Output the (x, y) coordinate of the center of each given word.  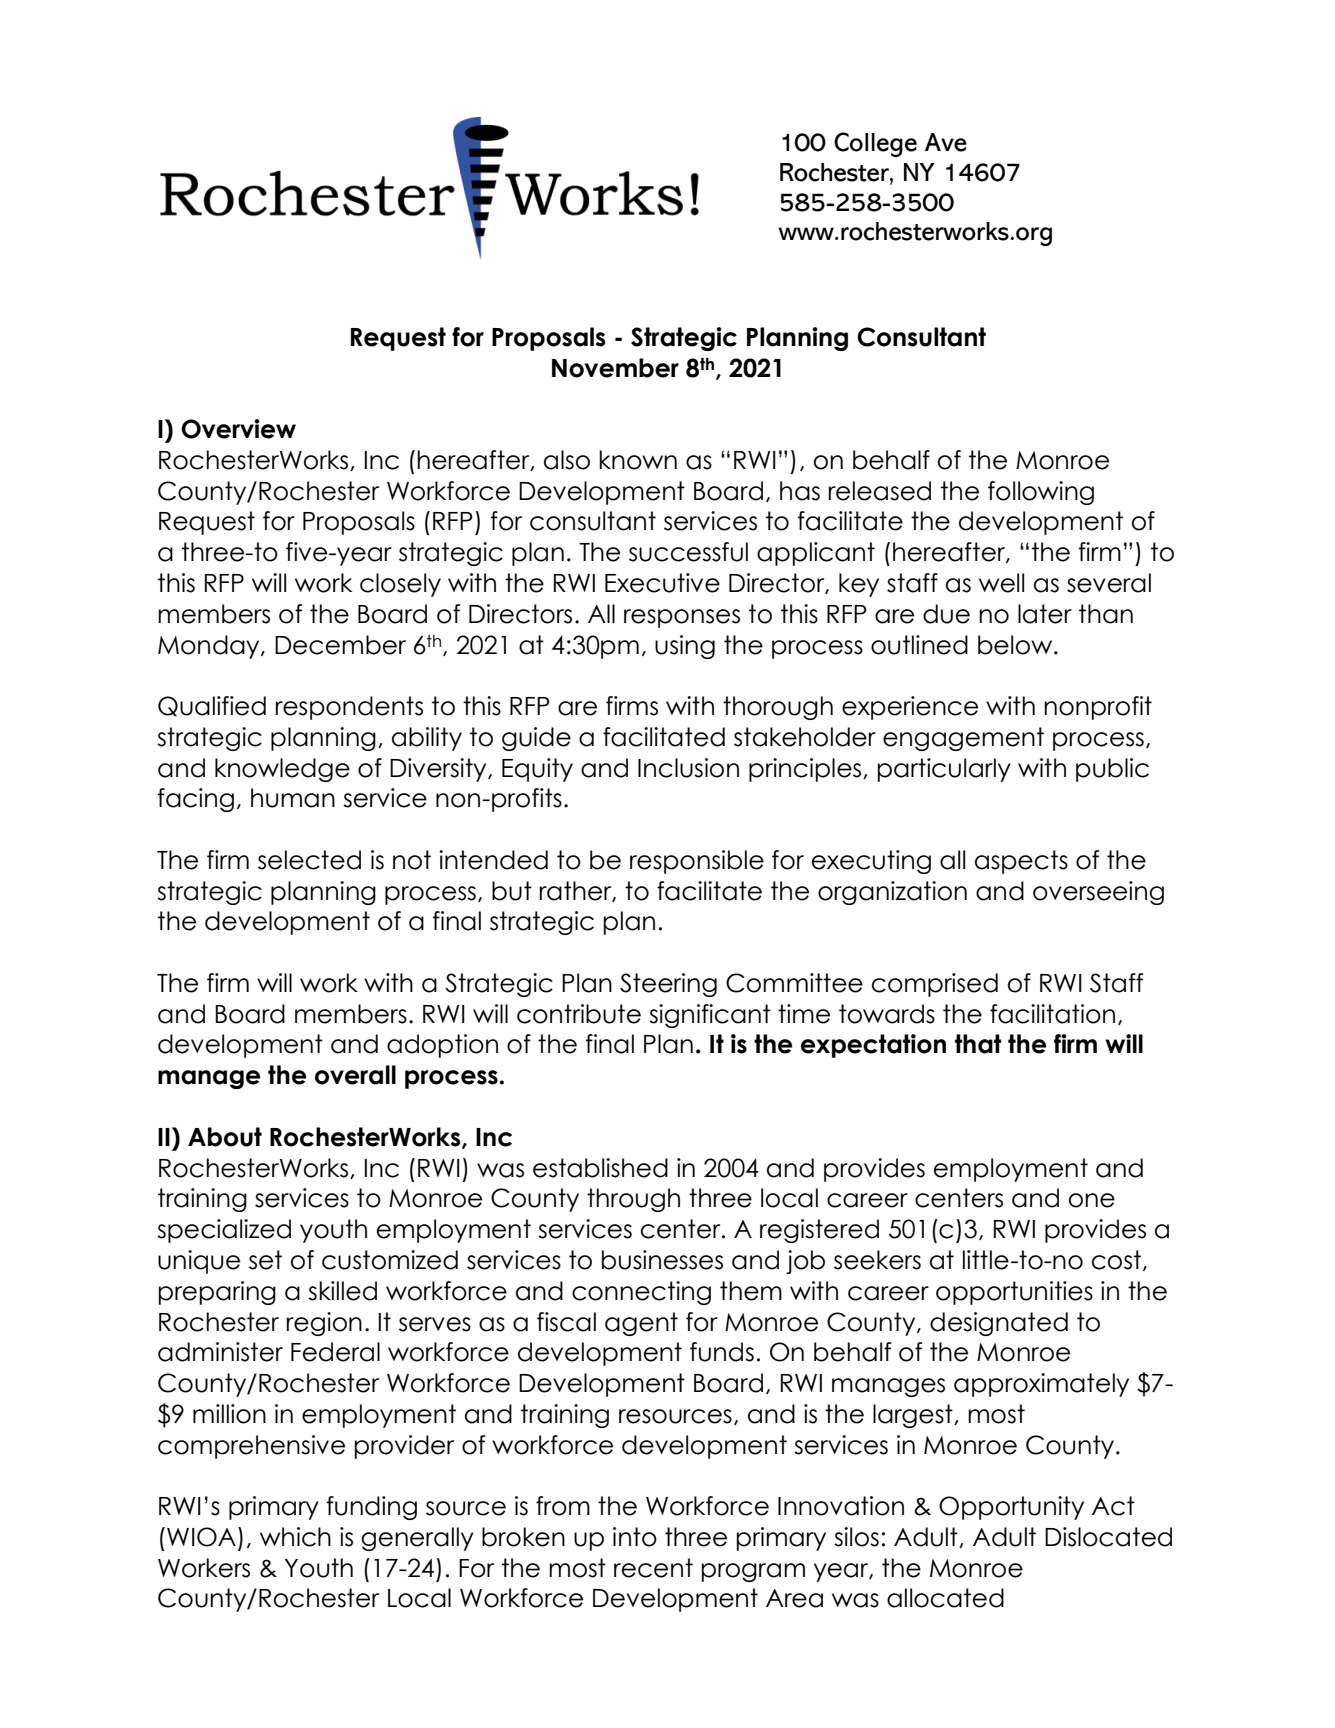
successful (688, 552)
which (295, 1537)
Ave (946, 142)
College (875, 144)
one (1092, 1200)
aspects (1021, 862)
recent (653, 1568)
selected (309, 860)
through (633, 1200)
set (265, 1260)
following (1041, 493)
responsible (697, 862)
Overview (238, 429)
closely (400, 585)
